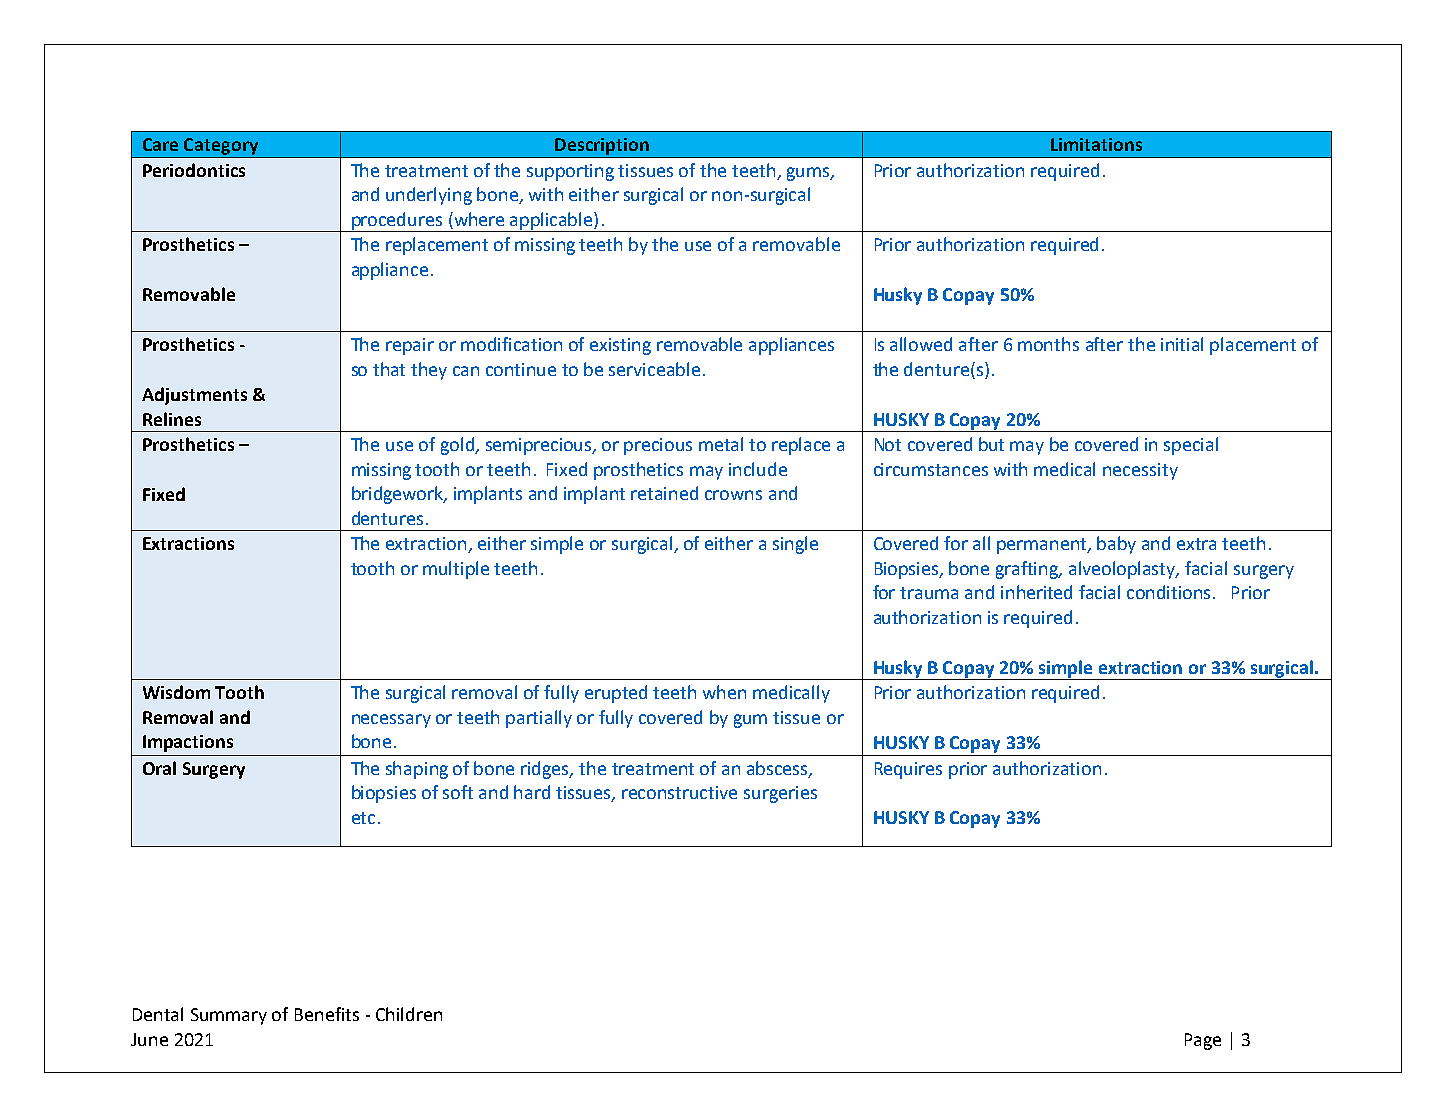  I want to click on Requires, so click(908, 770).
